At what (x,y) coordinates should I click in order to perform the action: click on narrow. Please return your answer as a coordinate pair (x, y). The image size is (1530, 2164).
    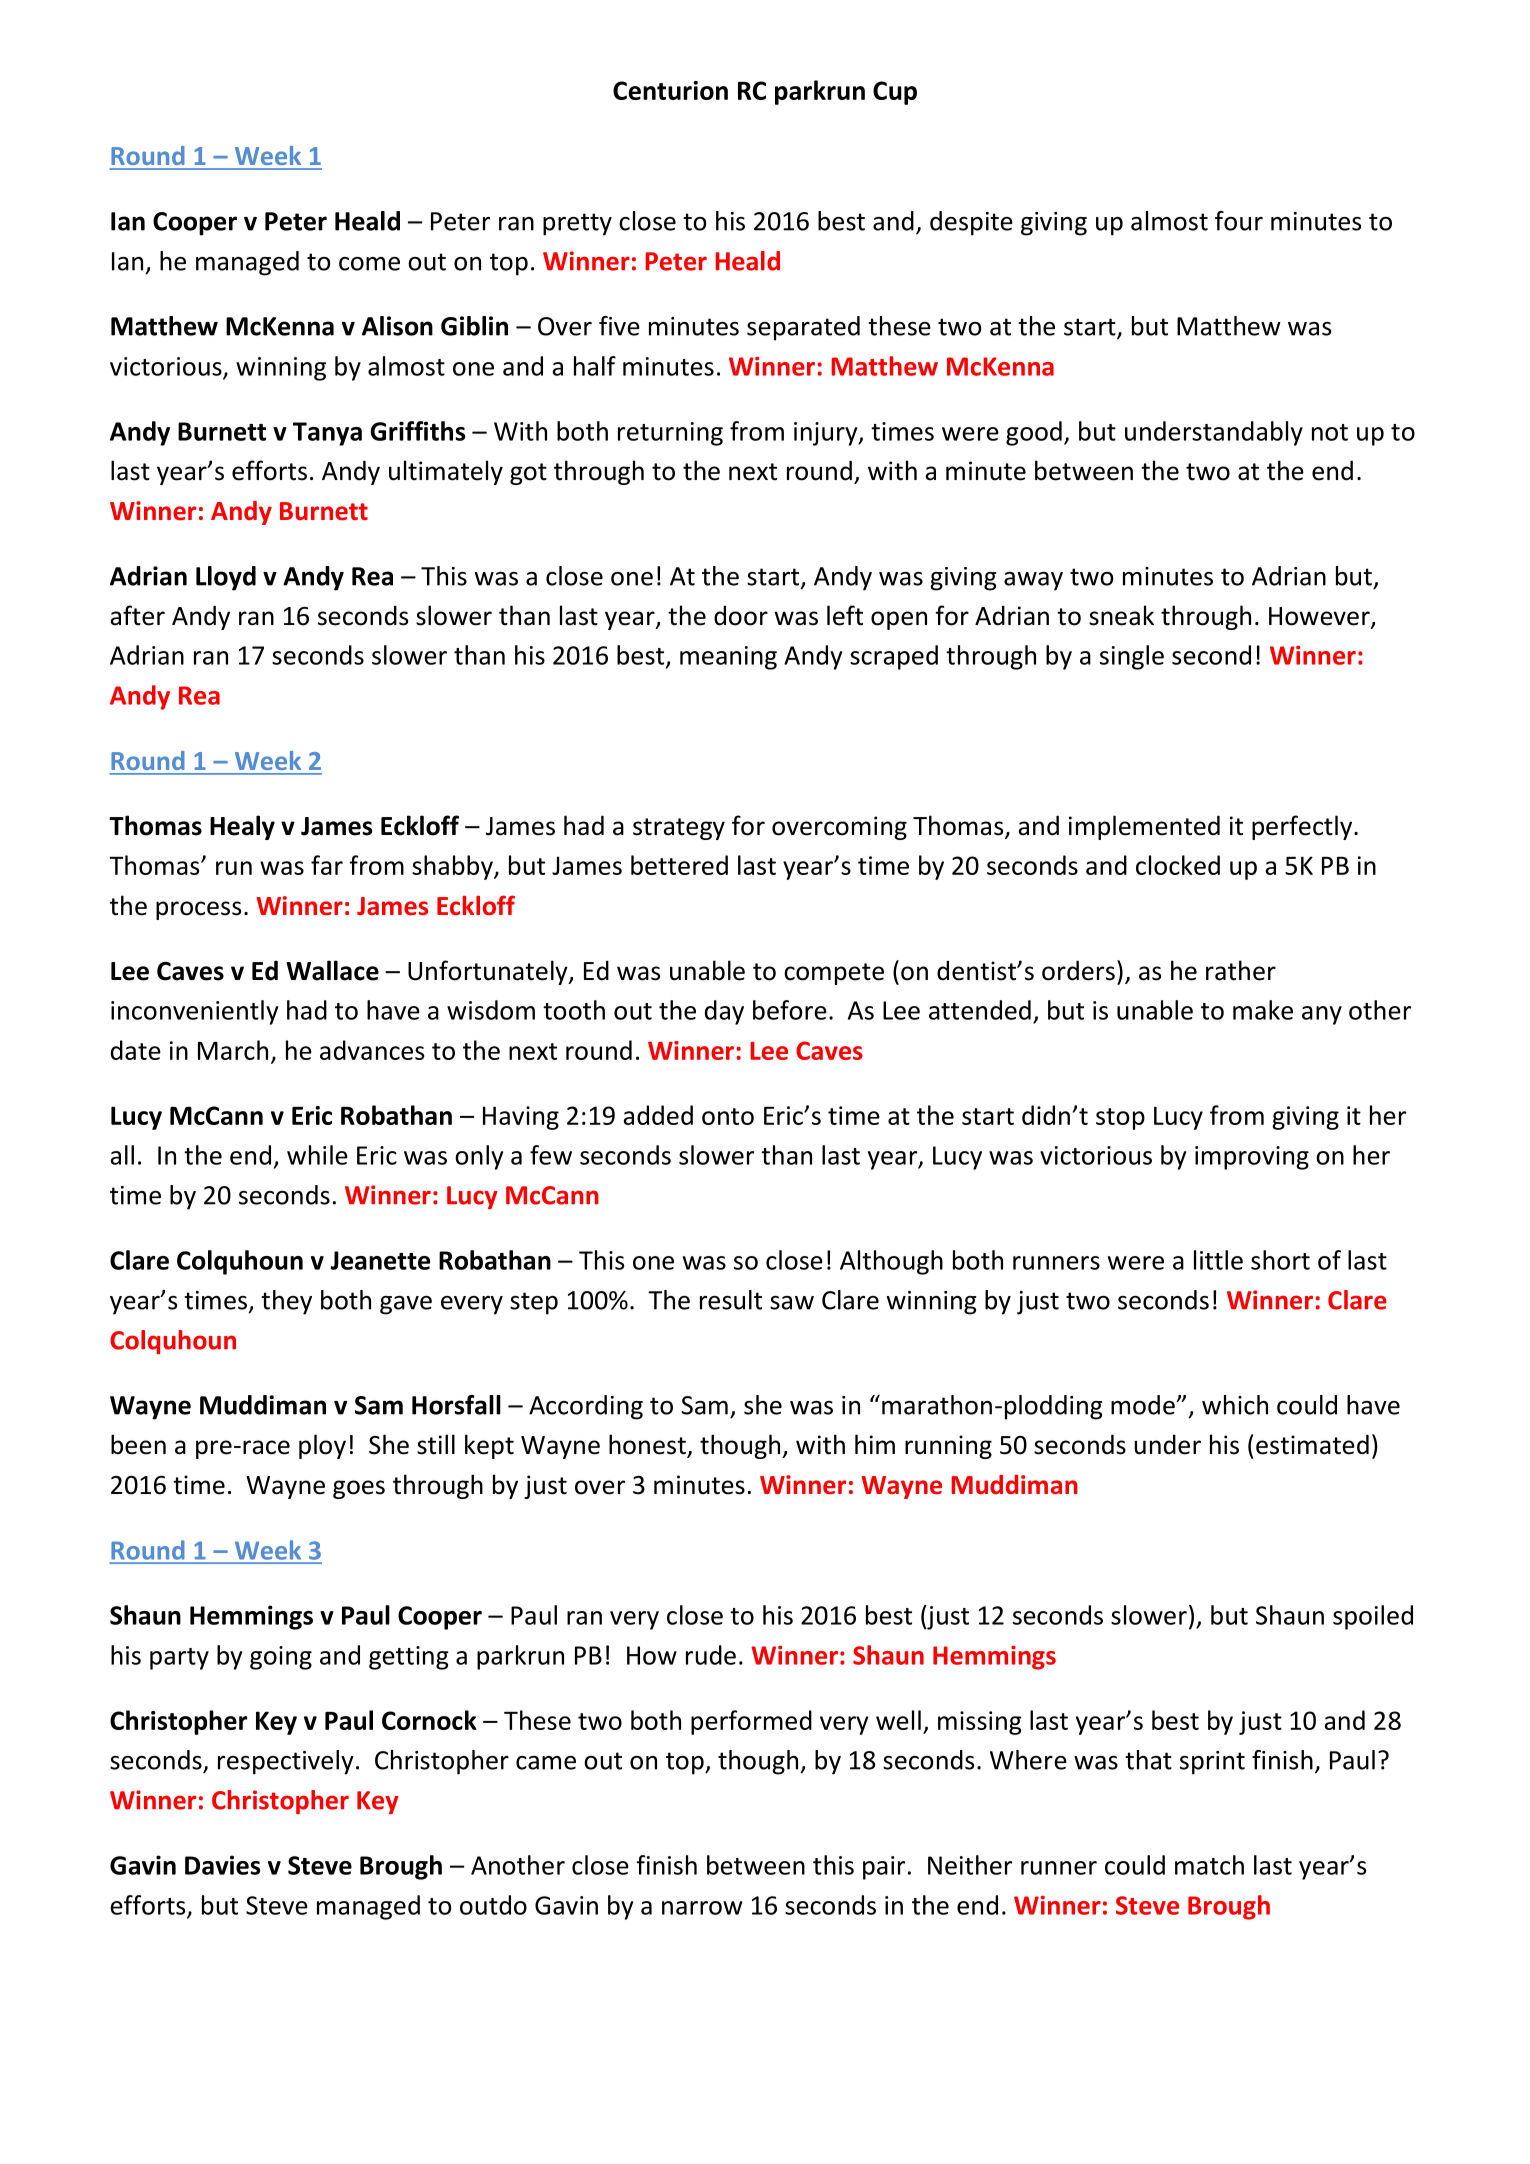
    Looking at the image, I should click on (702, 1908).
